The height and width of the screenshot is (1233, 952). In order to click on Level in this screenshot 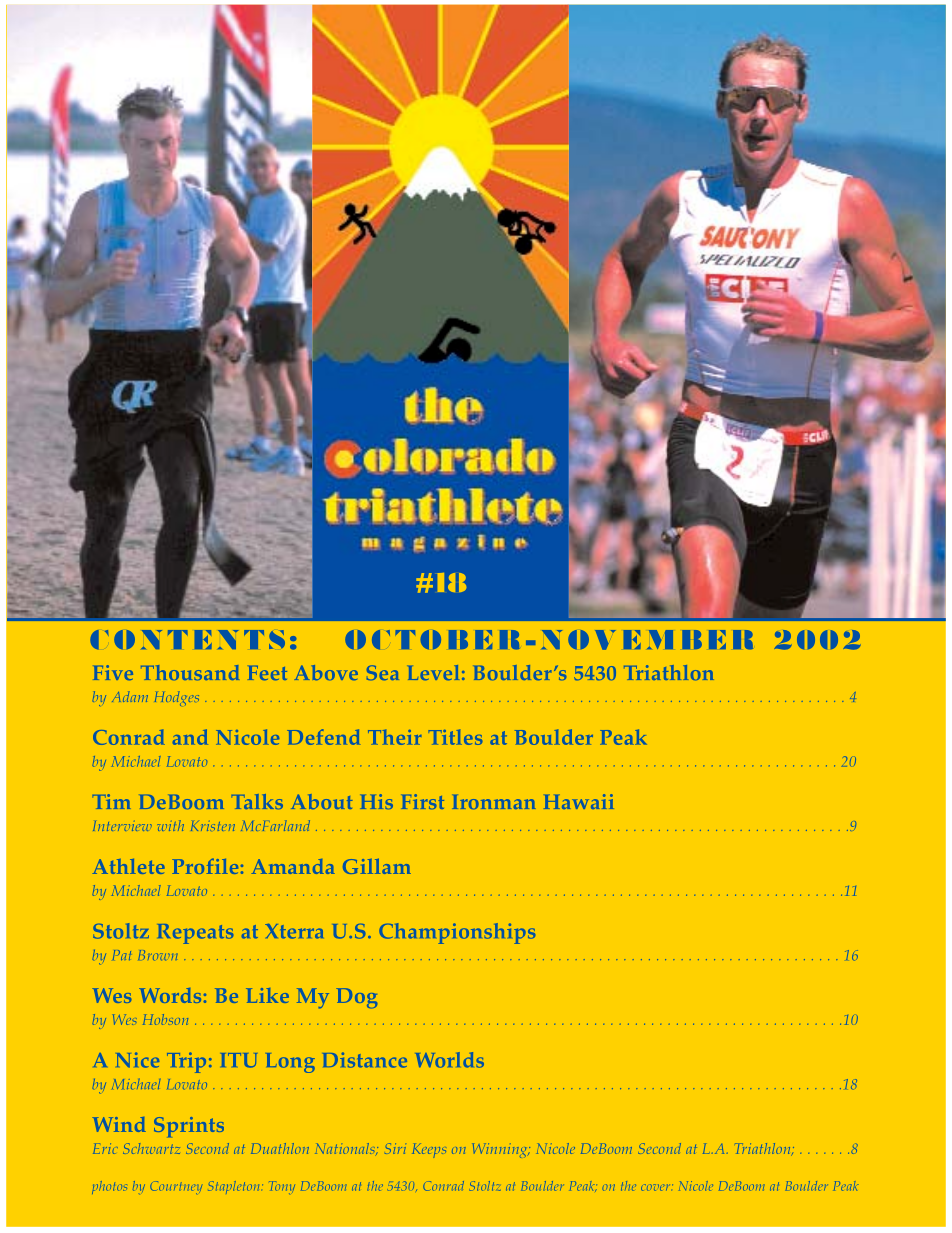, I will do `click(433, 672)`.
